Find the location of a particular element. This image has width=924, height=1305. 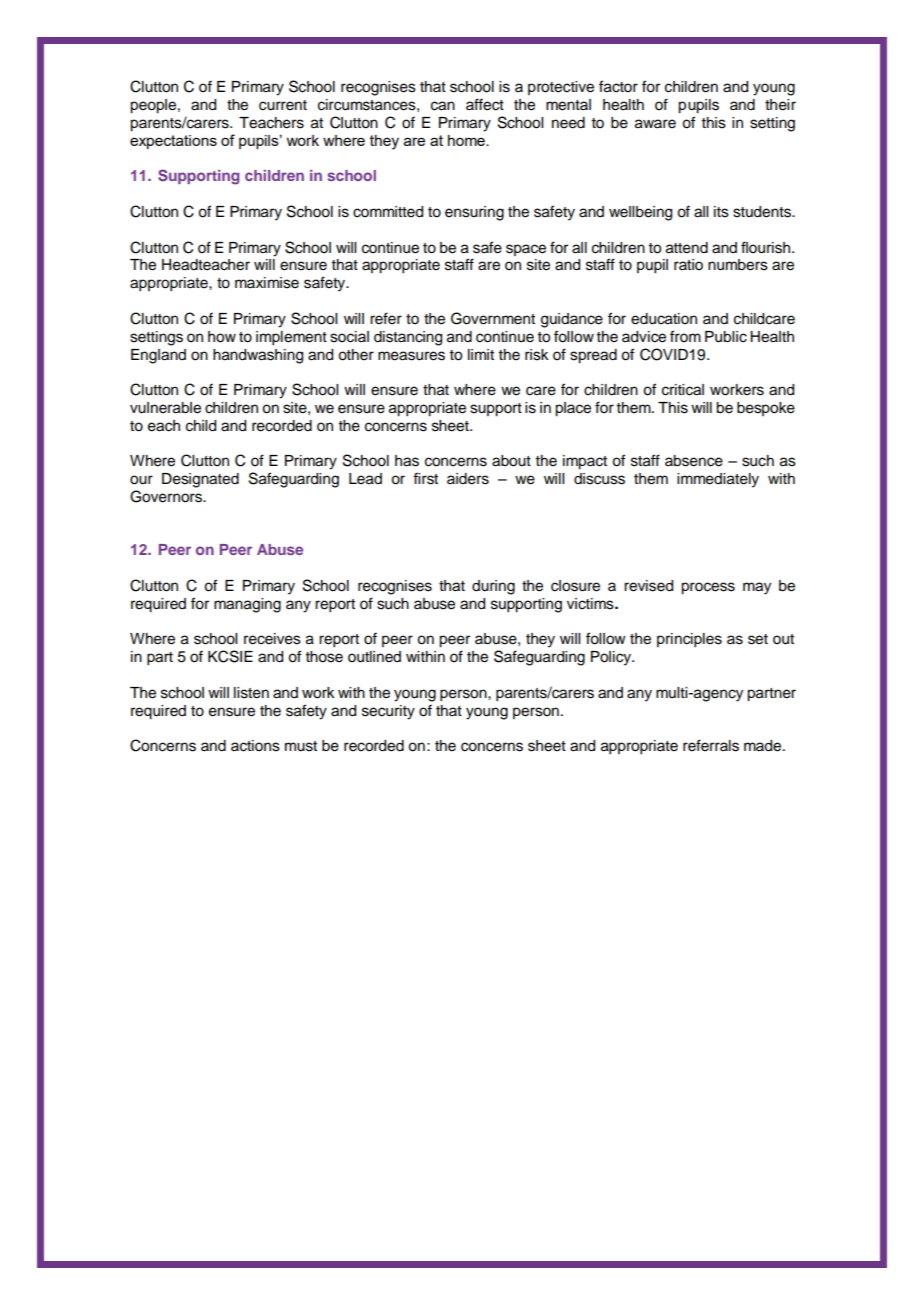

current is located at coordinates (283, 105).
